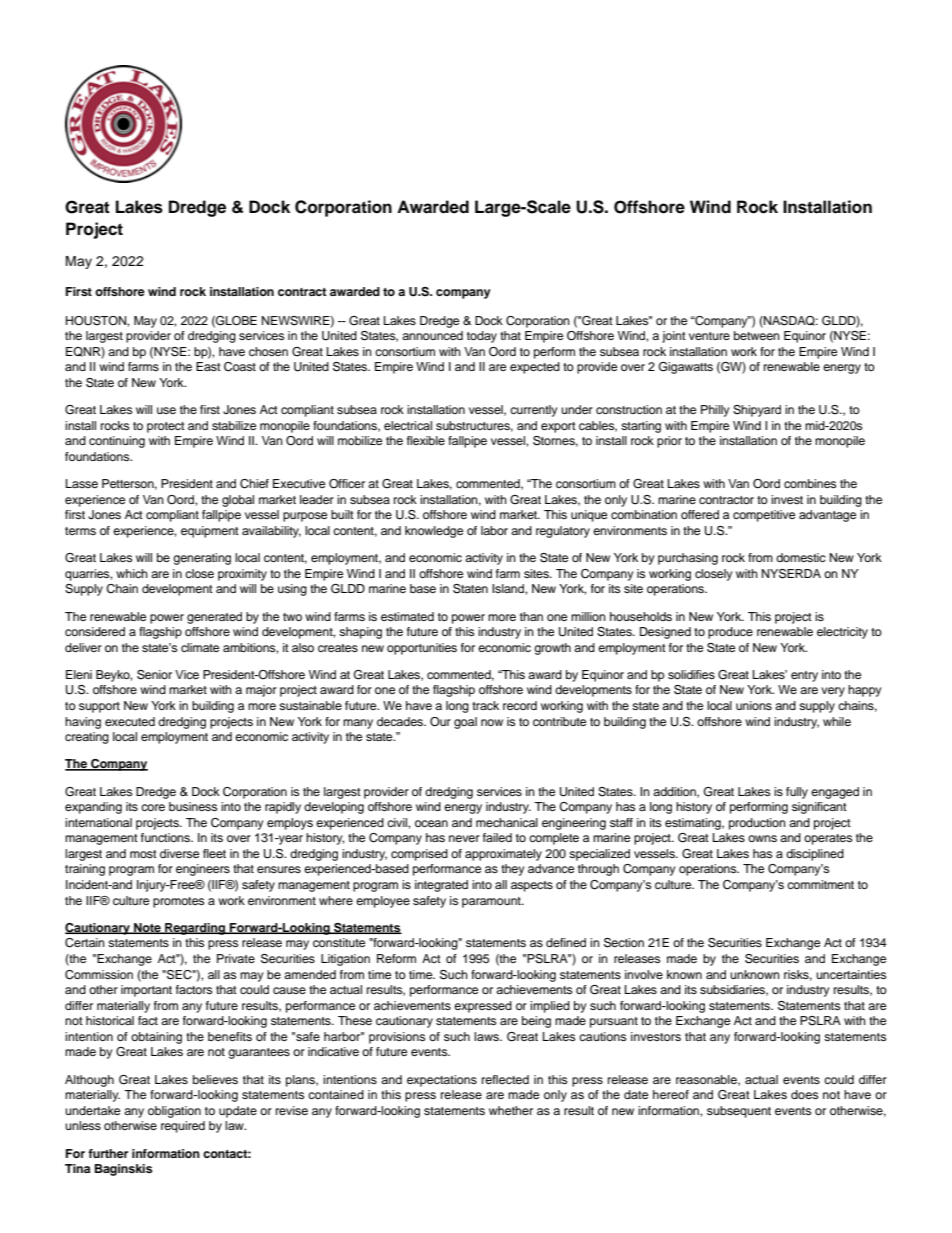 The height and width of the page is (1233, 952). Describe the element at coordinates (183, 1127) in the page. I see `required` at that location.
